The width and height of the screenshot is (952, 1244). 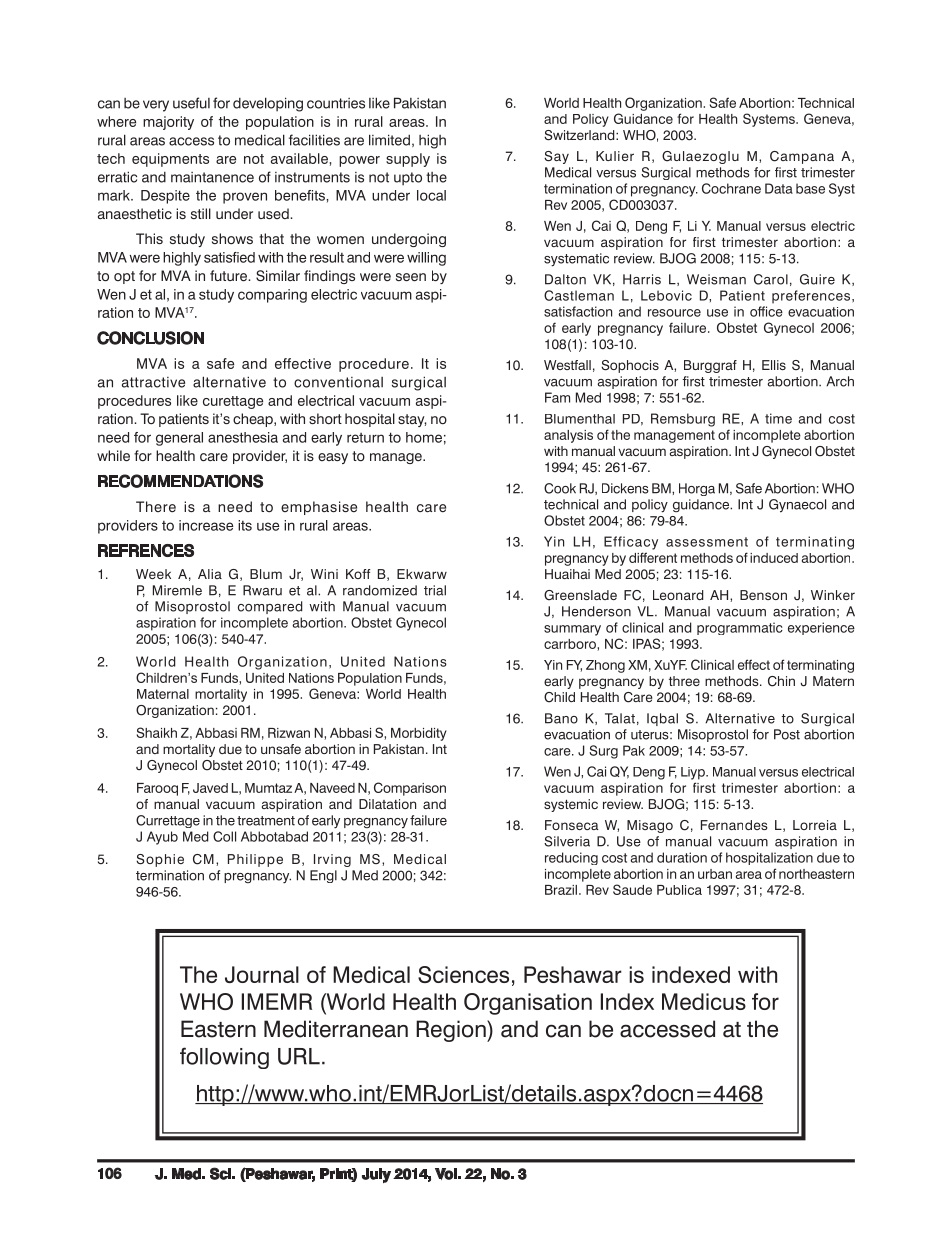 What do you see at coordinates (224, 1058) in the screenshot?
I see `following` at bounding box center [224, 1058].
